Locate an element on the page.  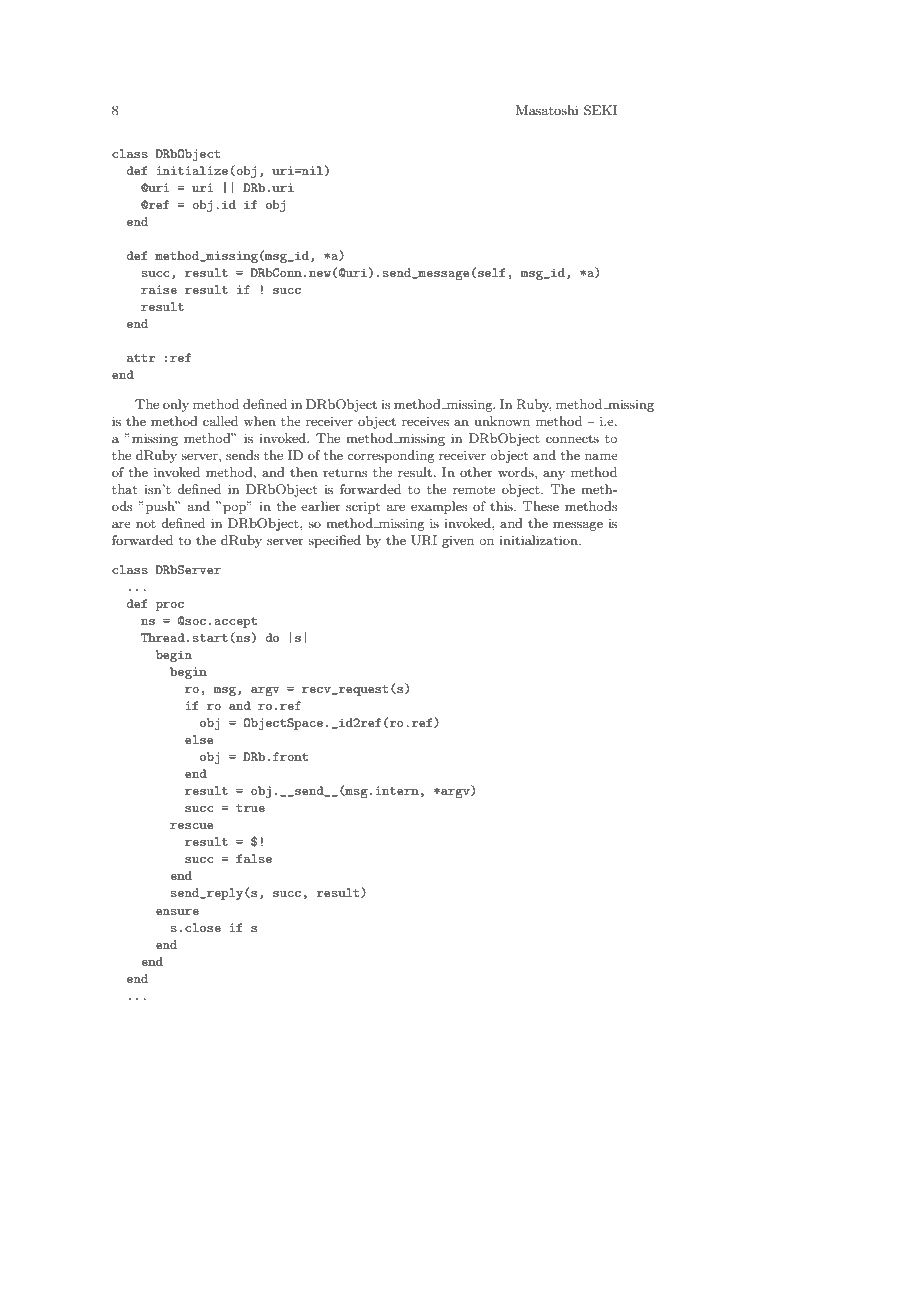
not is located at coordinates (146, 524).
